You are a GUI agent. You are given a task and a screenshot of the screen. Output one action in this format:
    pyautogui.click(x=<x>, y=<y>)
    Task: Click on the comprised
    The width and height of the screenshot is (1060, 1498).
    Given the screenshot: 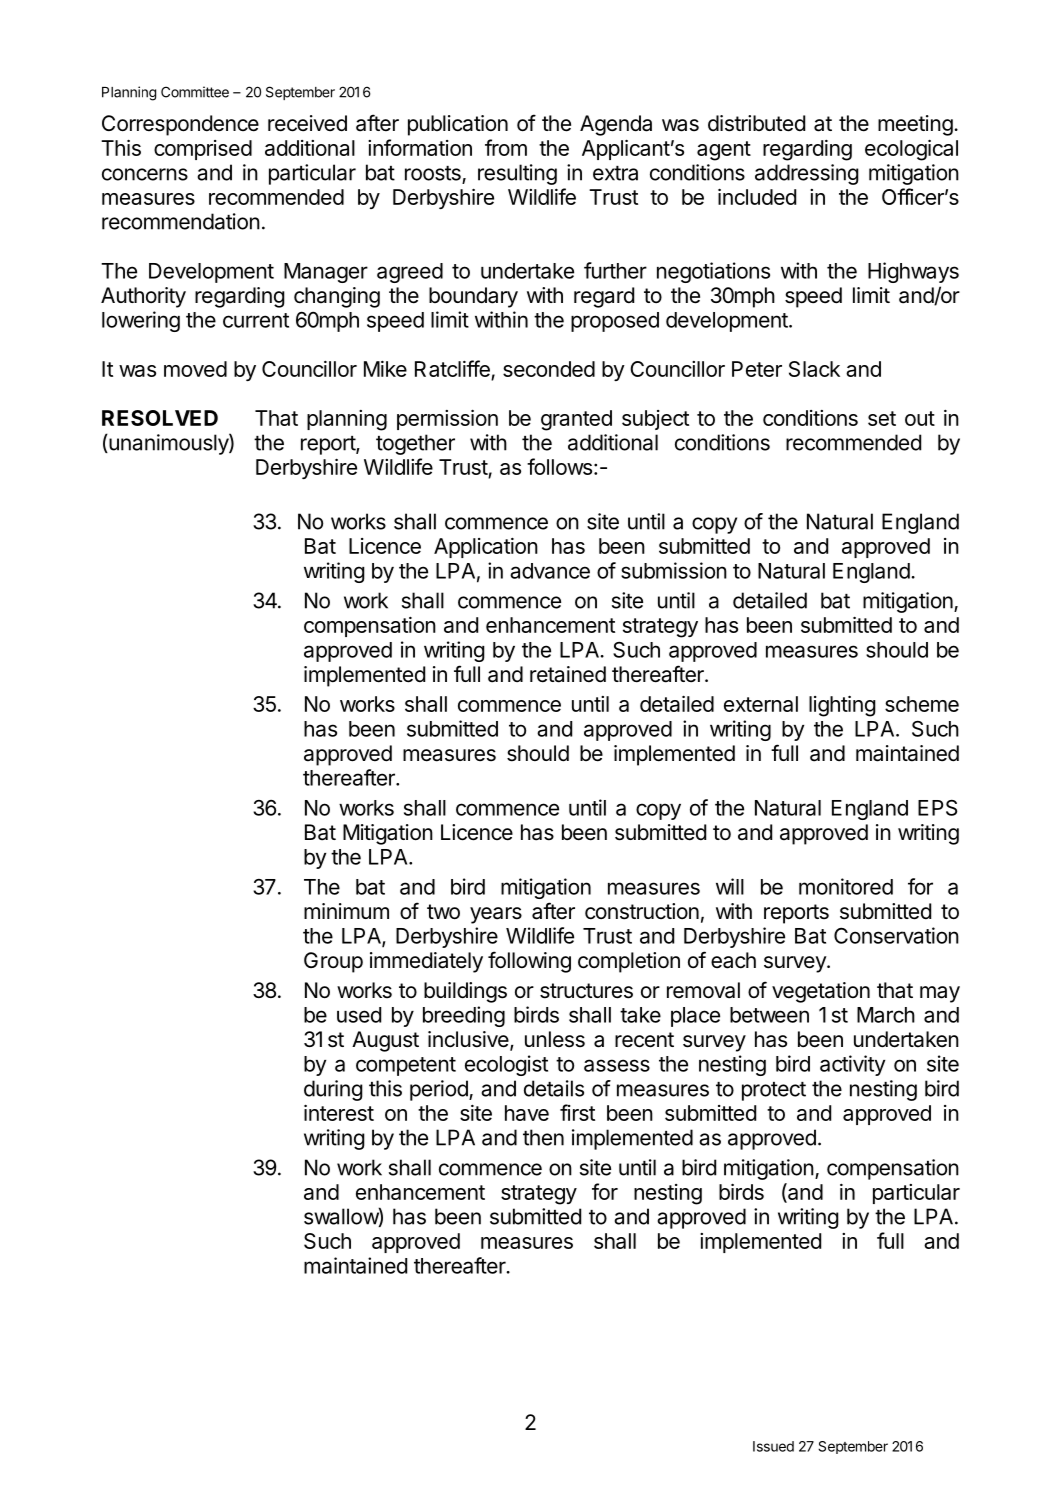 What is the action you would take?
    pyautogui.click(x=203, y=150)
